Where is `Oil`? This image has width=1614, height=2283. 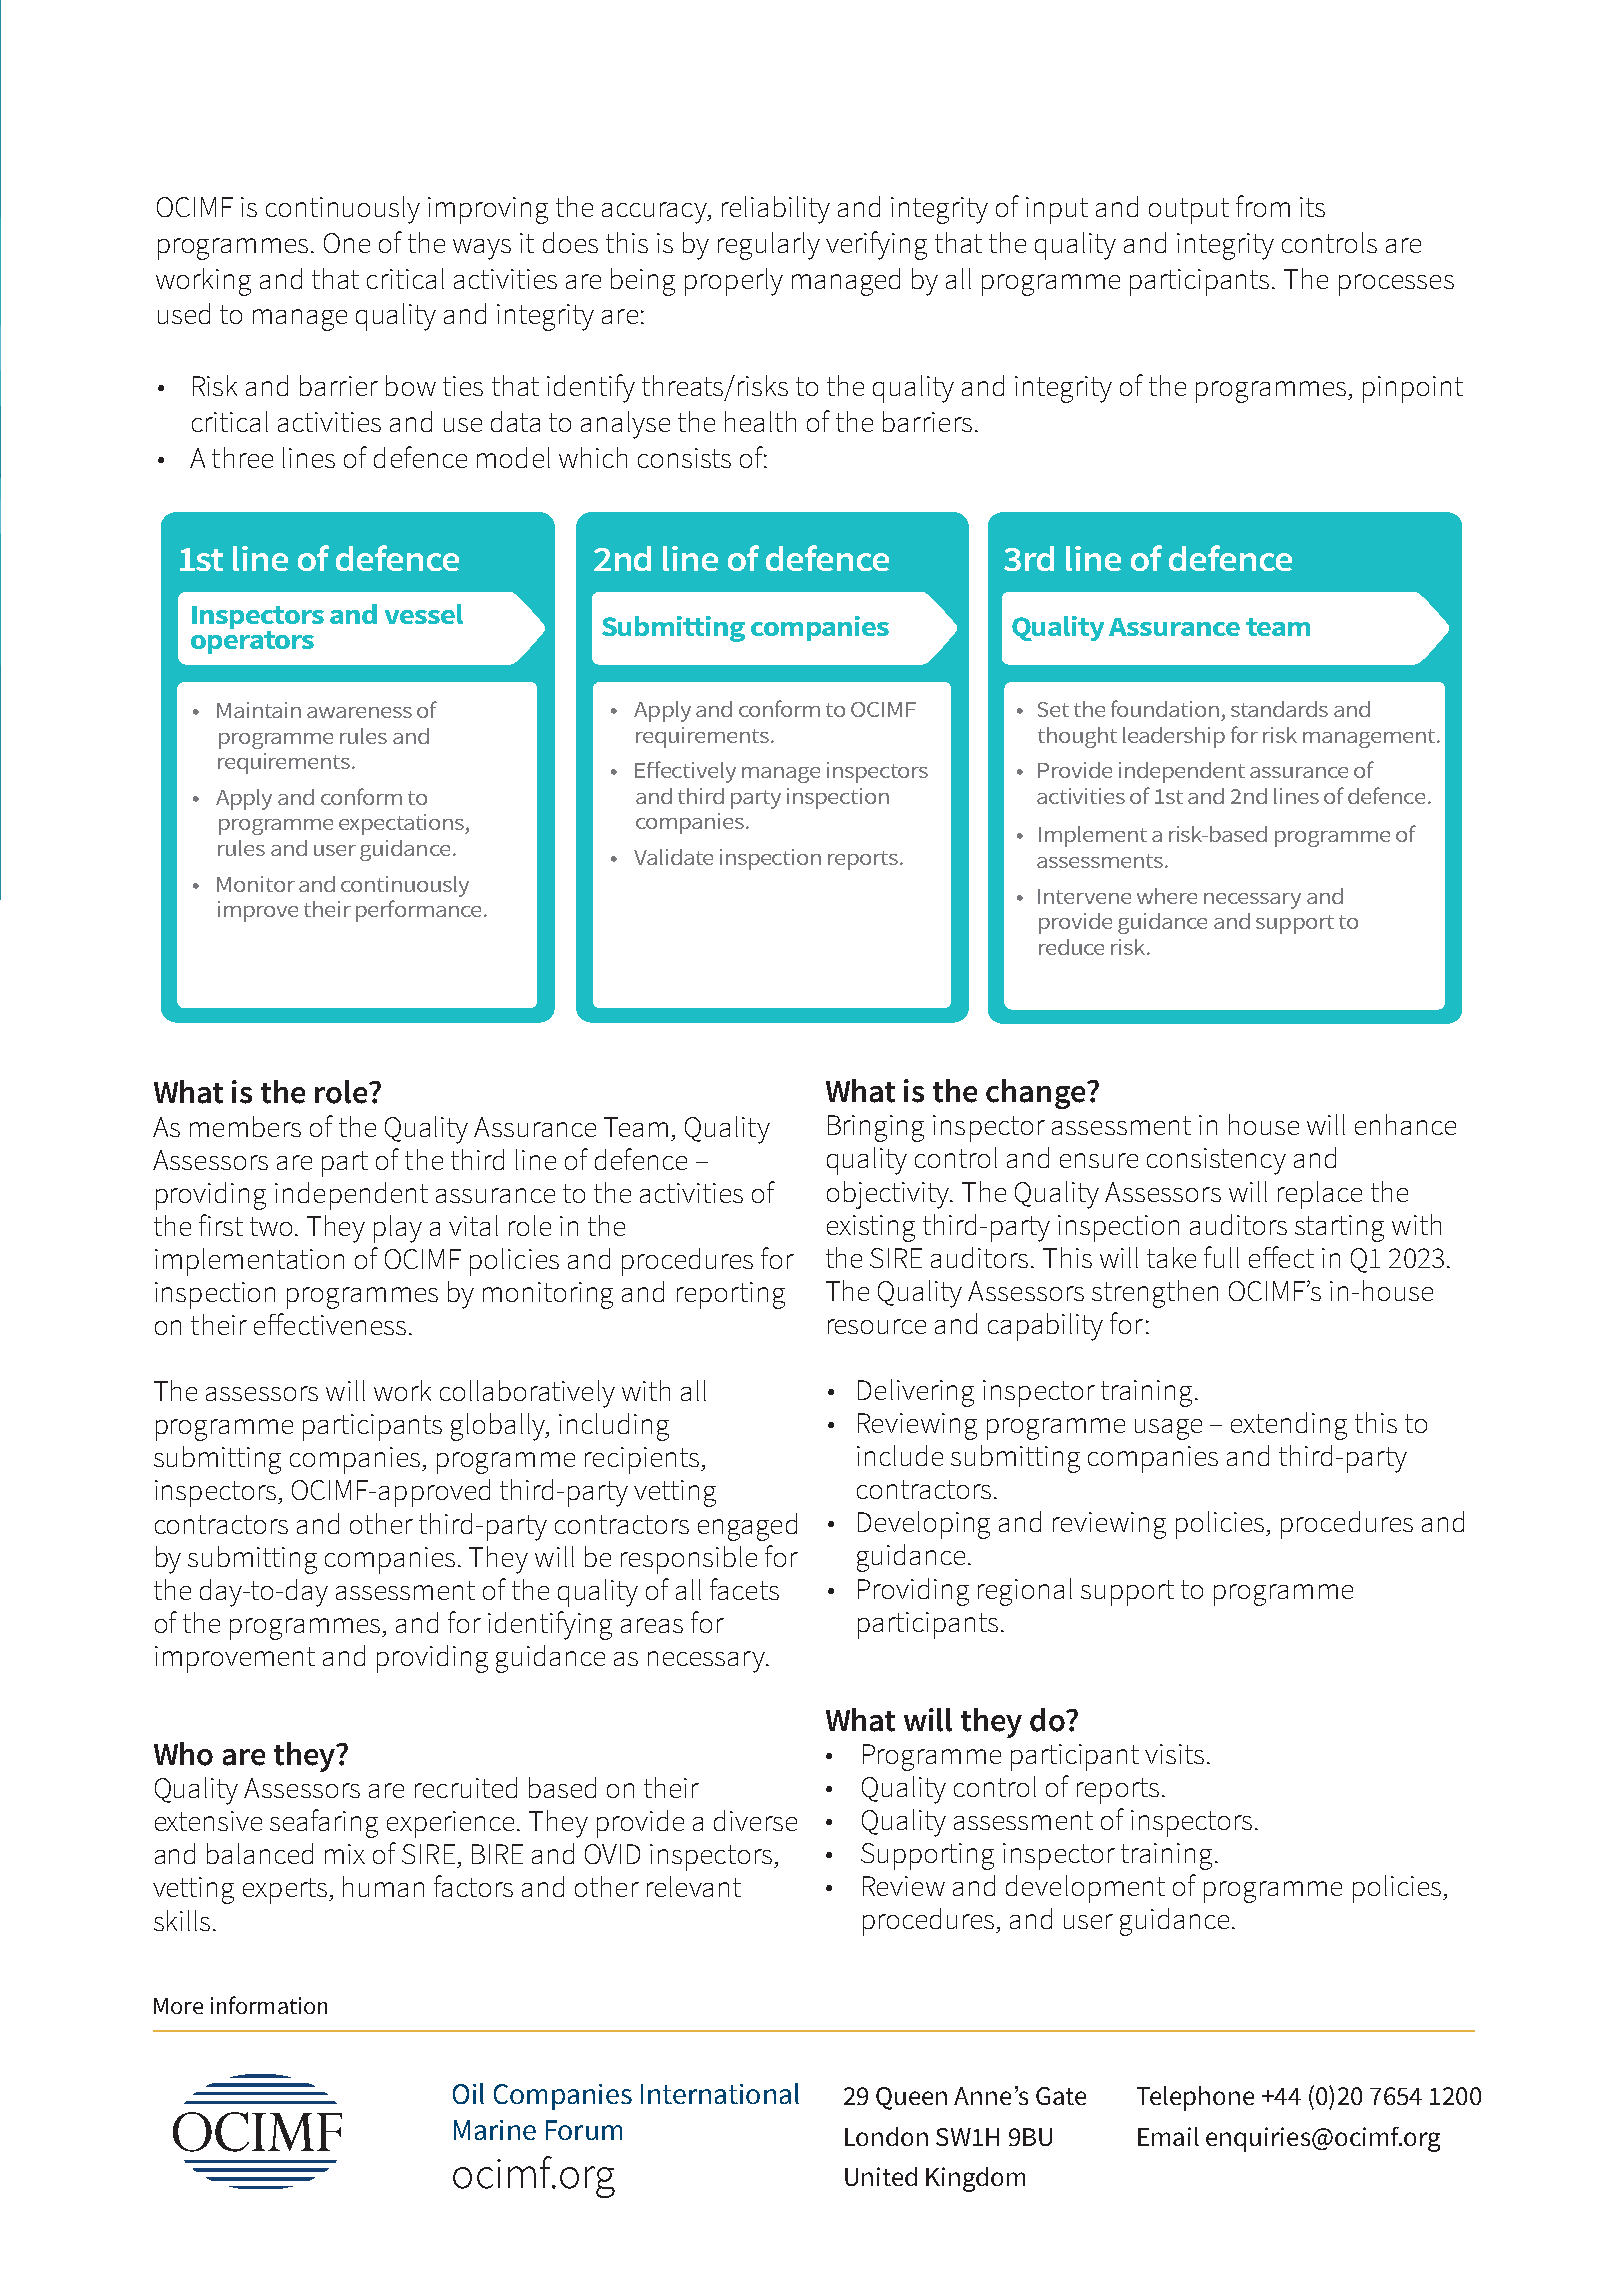 Oil is located at coordinates (468, 2093).
